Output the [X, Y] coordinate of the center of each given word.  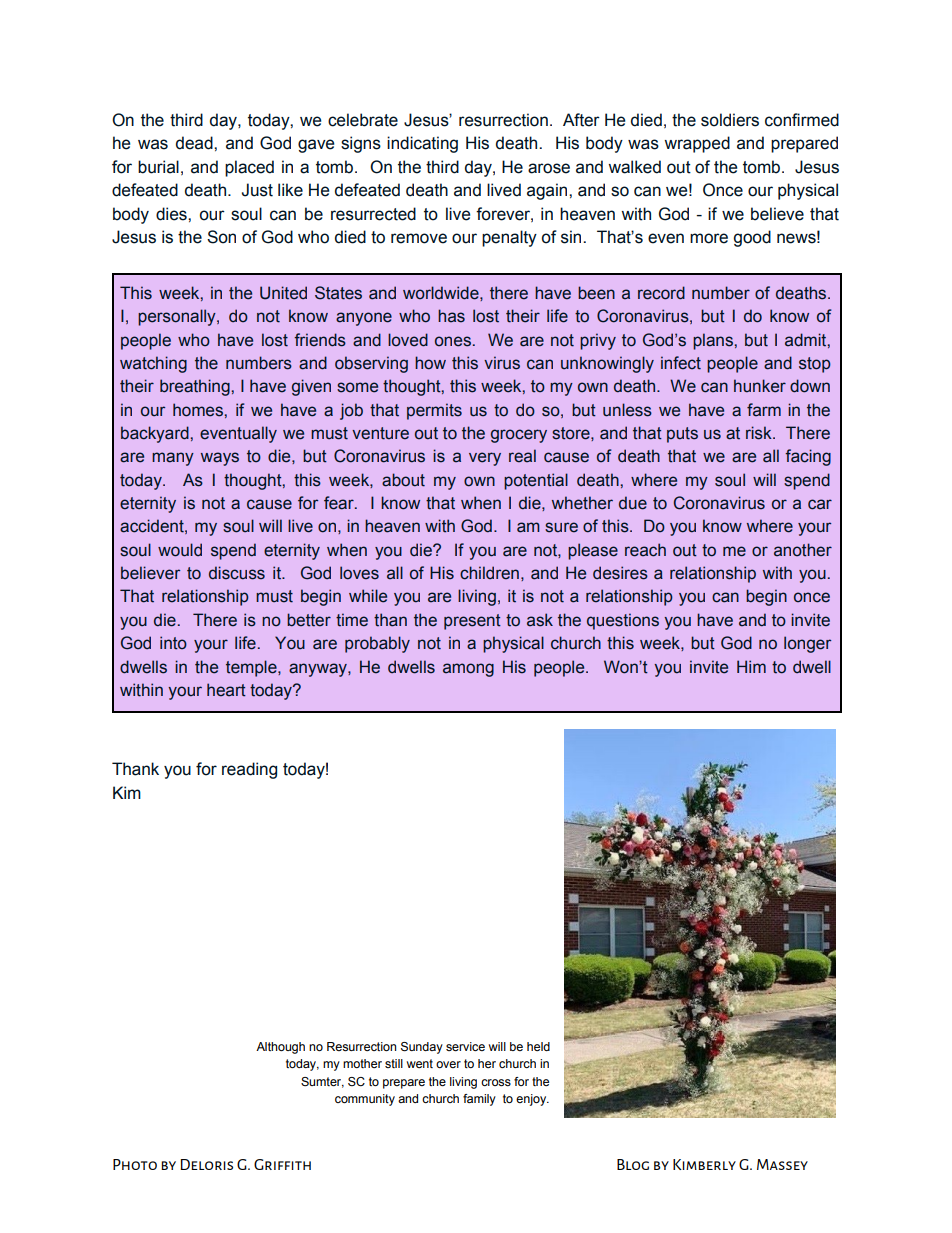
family [479, 1100]
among [468, 670]
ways [220, 459]
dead [195, 143]
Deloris [207, 1164]
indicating [422, 144]
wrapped [697, 144]
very [485, 459]
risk [760, 433]
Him [751, 666]
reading [249, 770]
